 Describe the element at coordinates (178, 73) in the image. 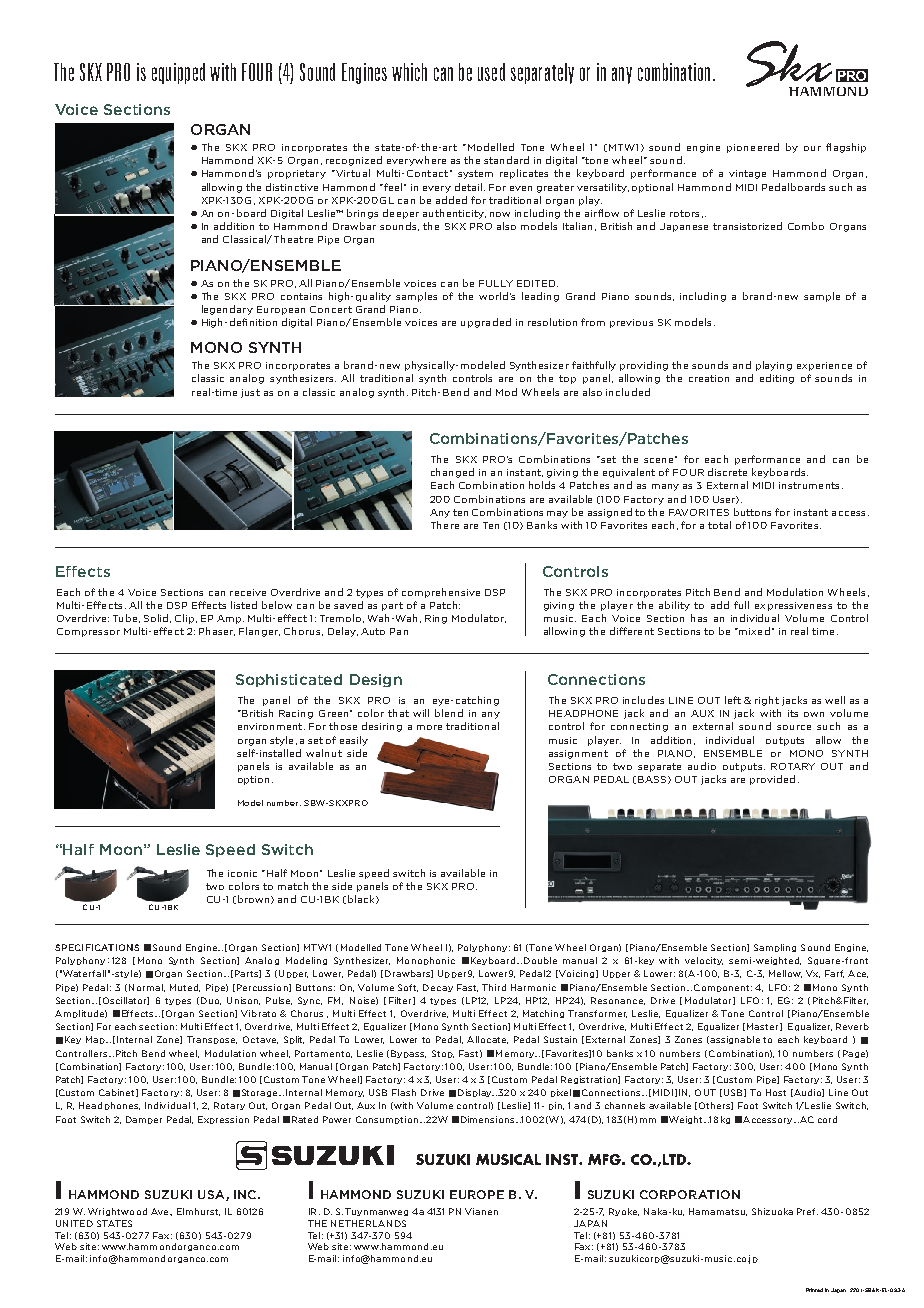

I see `equipped` at that location.
